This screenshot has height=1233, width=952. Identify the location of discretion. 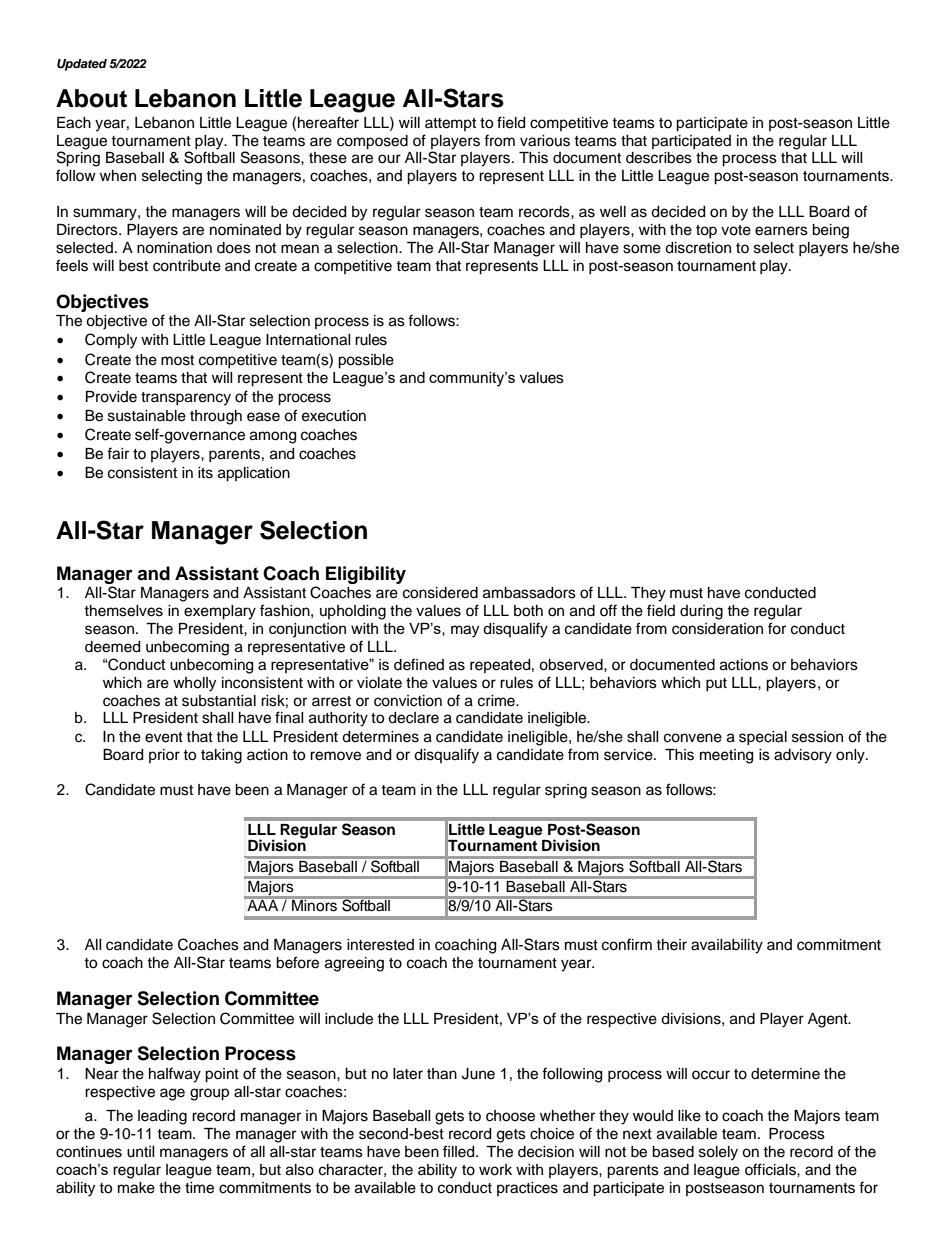
(698, 248).
